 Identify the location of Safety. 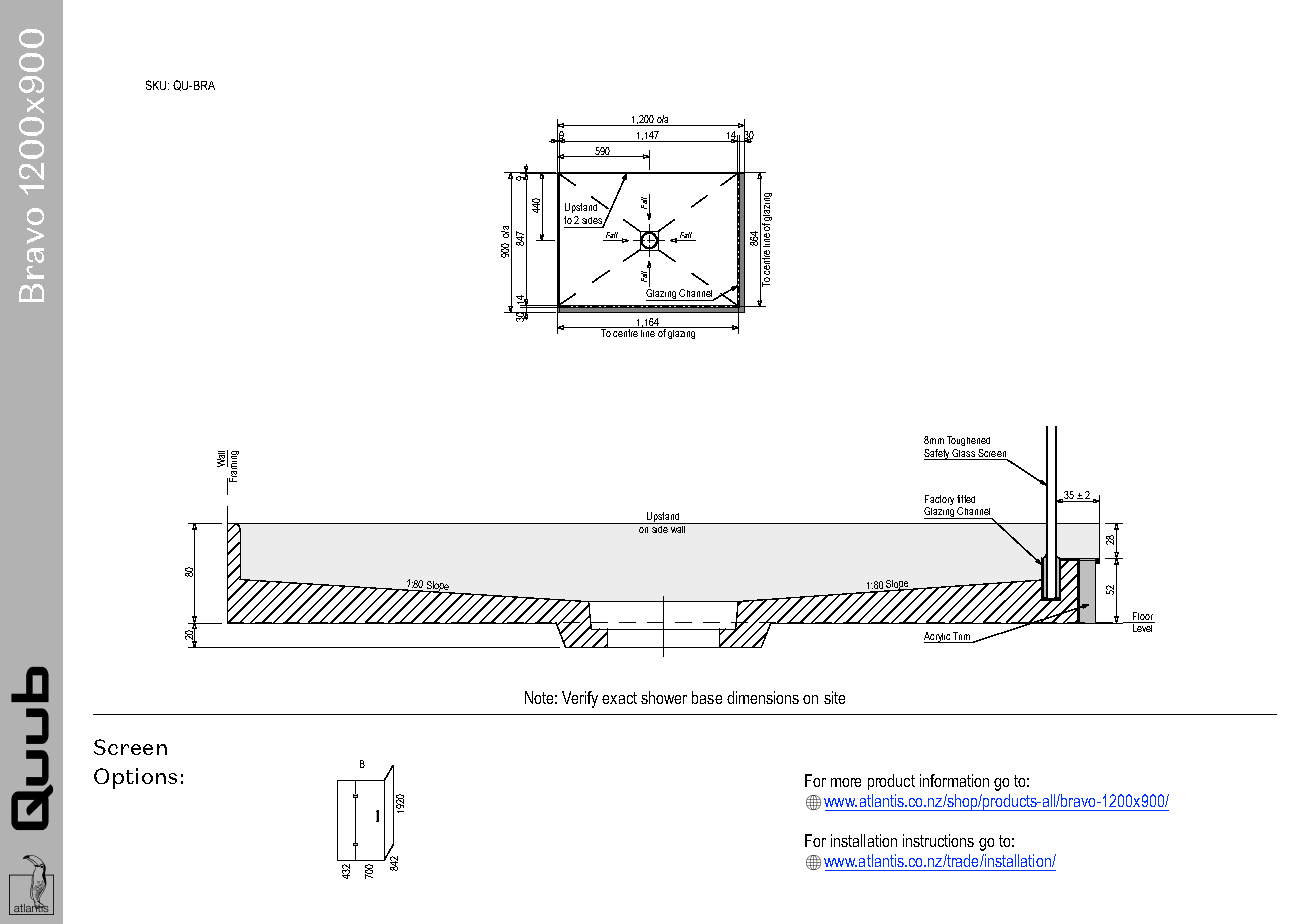
(938, 454).
